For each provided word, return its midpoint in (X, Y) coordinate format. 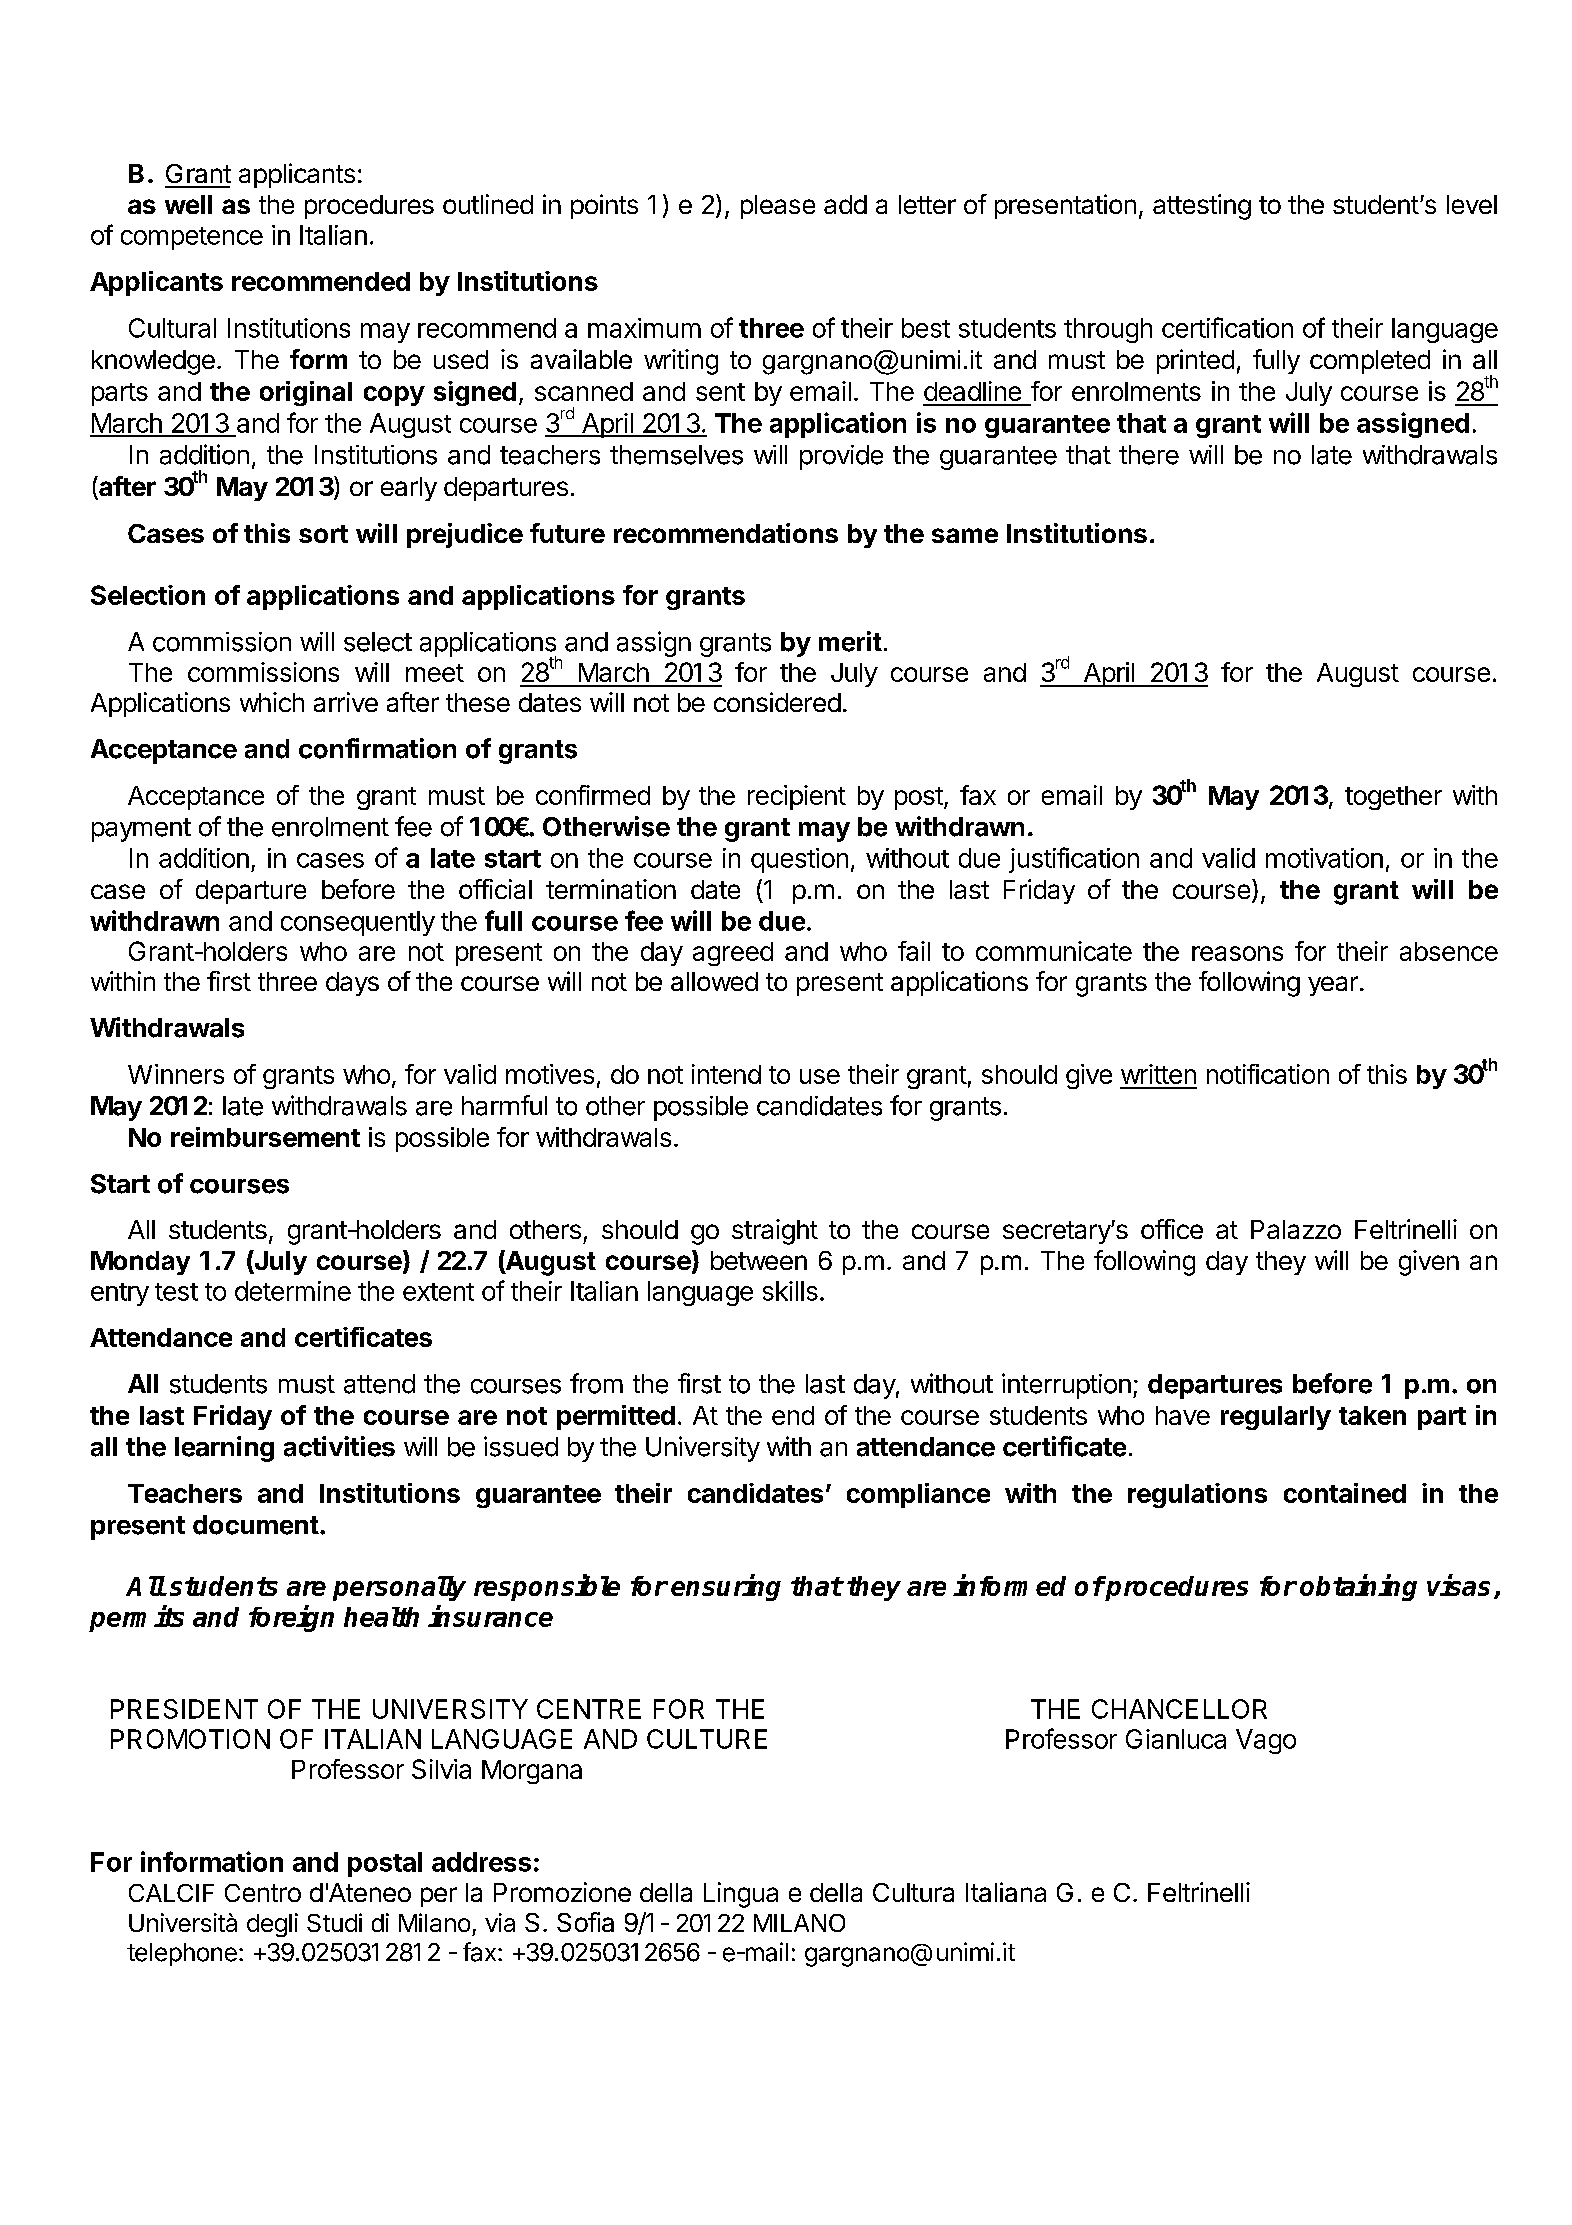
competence (192, 238)
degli (272, 1925)
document (256, 1525)
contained (1345, 1493)
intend (726, 1074)
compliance (918, 1495)
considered (777, 702)
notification (1268, 1074)
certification (1227, 327)
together (1393, 798)
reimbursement (265, 1137)
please (778, 207)
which (272, 702)
